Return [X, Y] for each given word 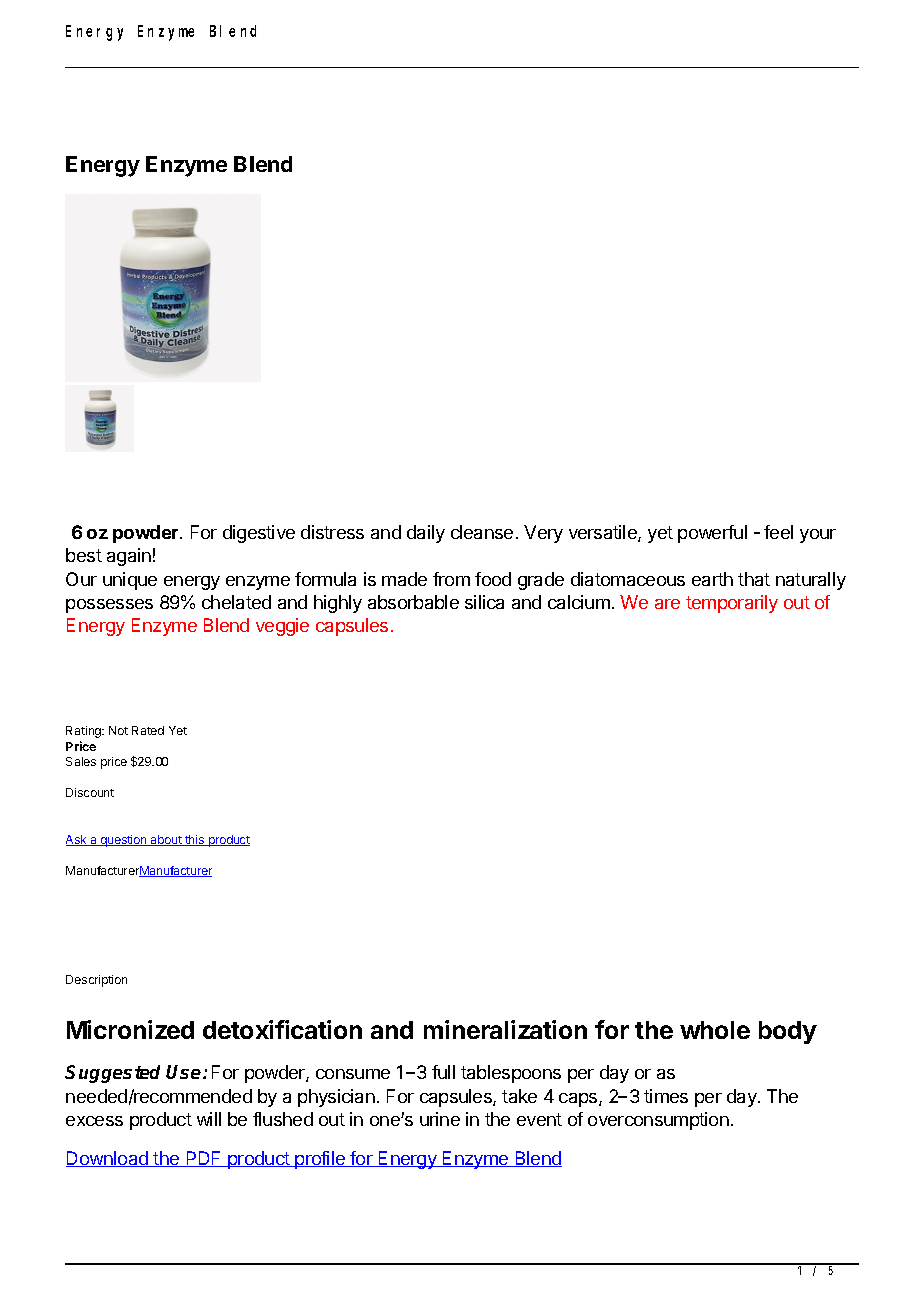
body [788, 1032]
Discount [90, 792]
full [443, 1072]
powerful [712, 534]
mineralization [505, 1029]
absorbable [413, 602]
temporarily [732, 604]
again [129, 557]
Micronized [130, 1029]
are [667, 604]
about [166, 840]
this [195, 840]
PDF [204, 1159]
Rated [148, 730]
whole [715, 1030]
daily [426, 534]
